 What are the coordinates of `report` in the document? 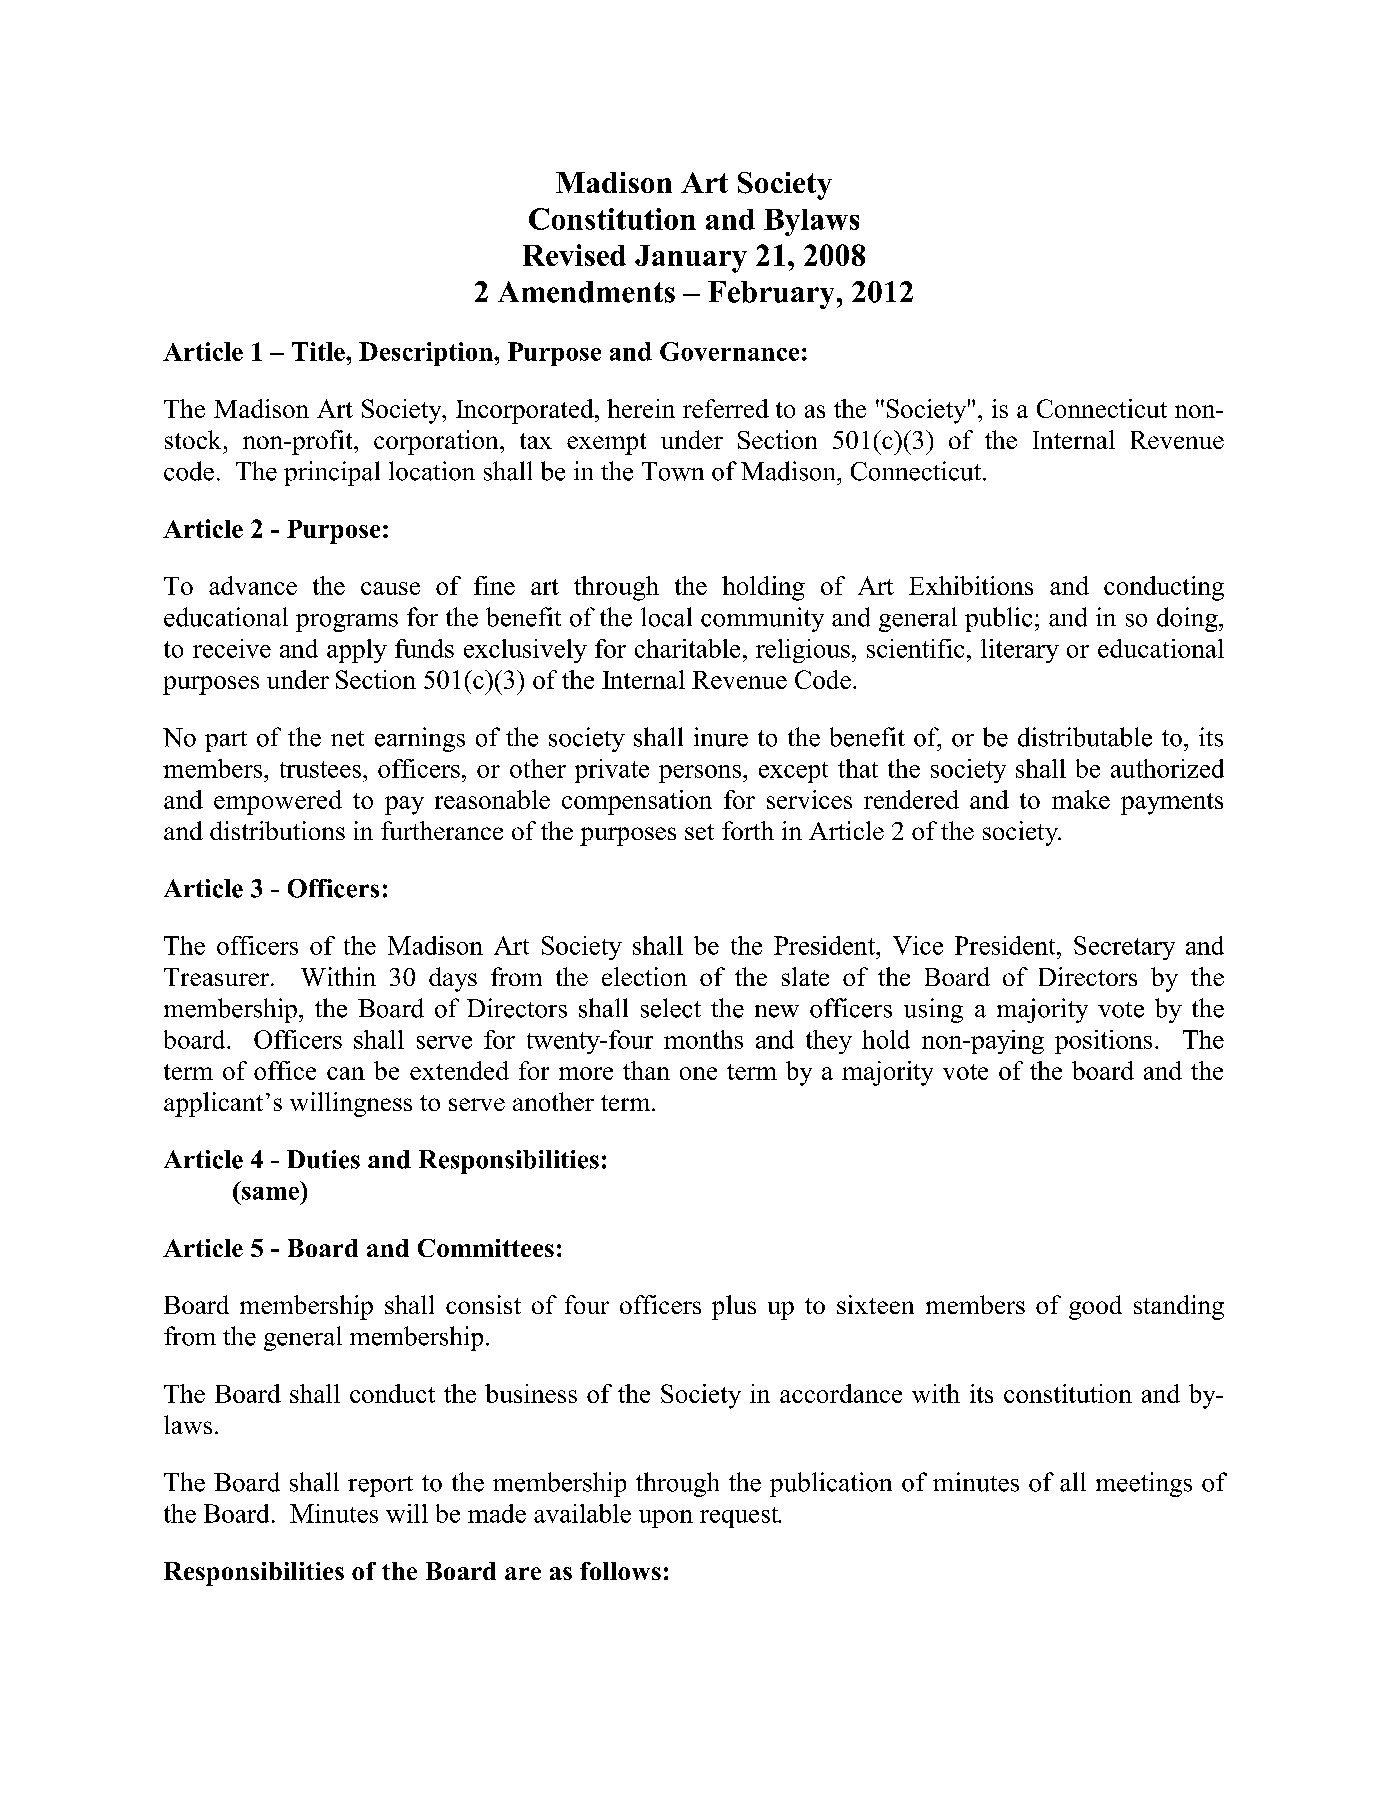 It's located at (380, 1486).
